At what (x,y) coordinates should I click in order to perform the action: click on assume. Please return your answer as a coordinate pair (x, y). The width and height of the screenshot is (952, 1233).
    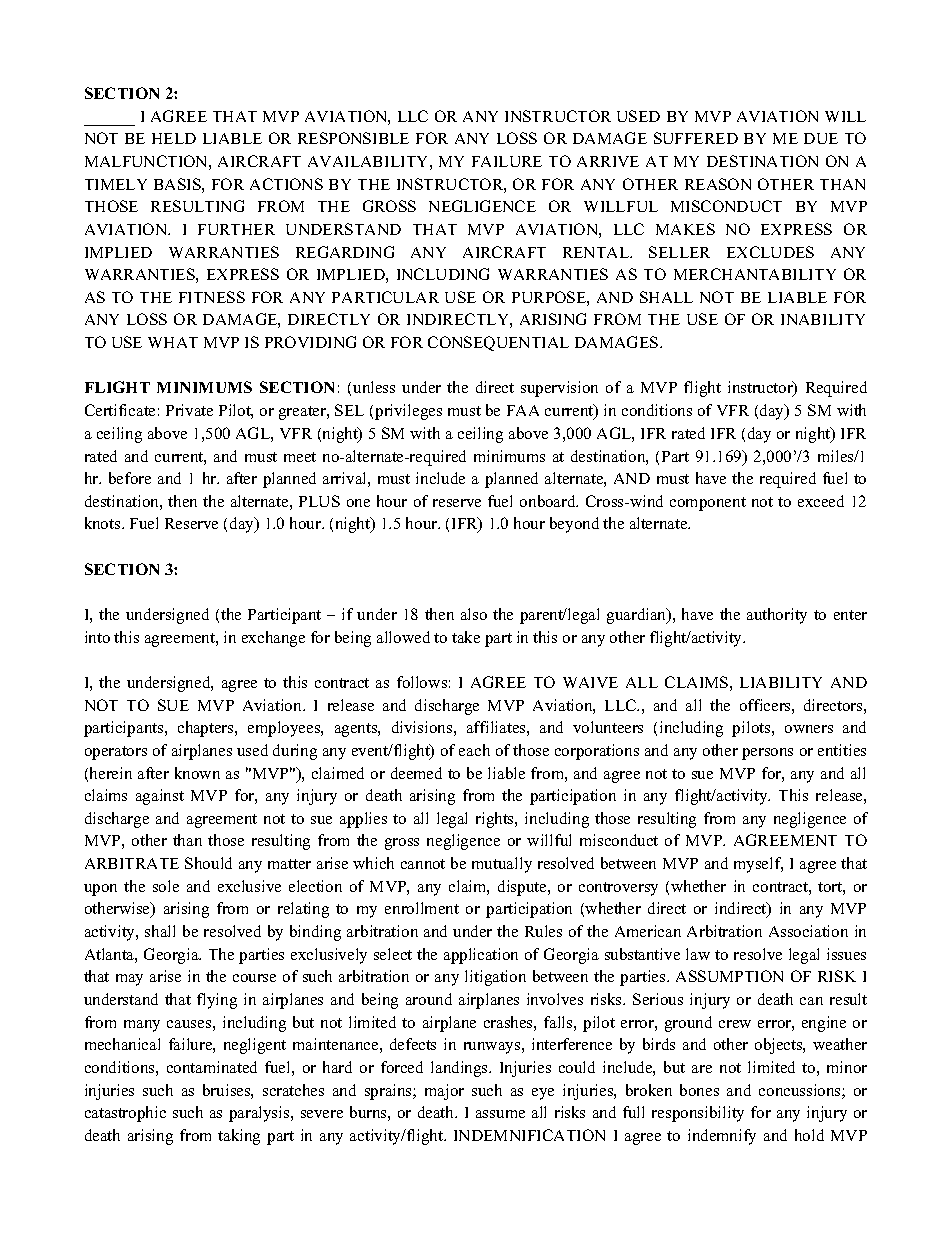
    Looking at the image, I should click on (500, 1114).
